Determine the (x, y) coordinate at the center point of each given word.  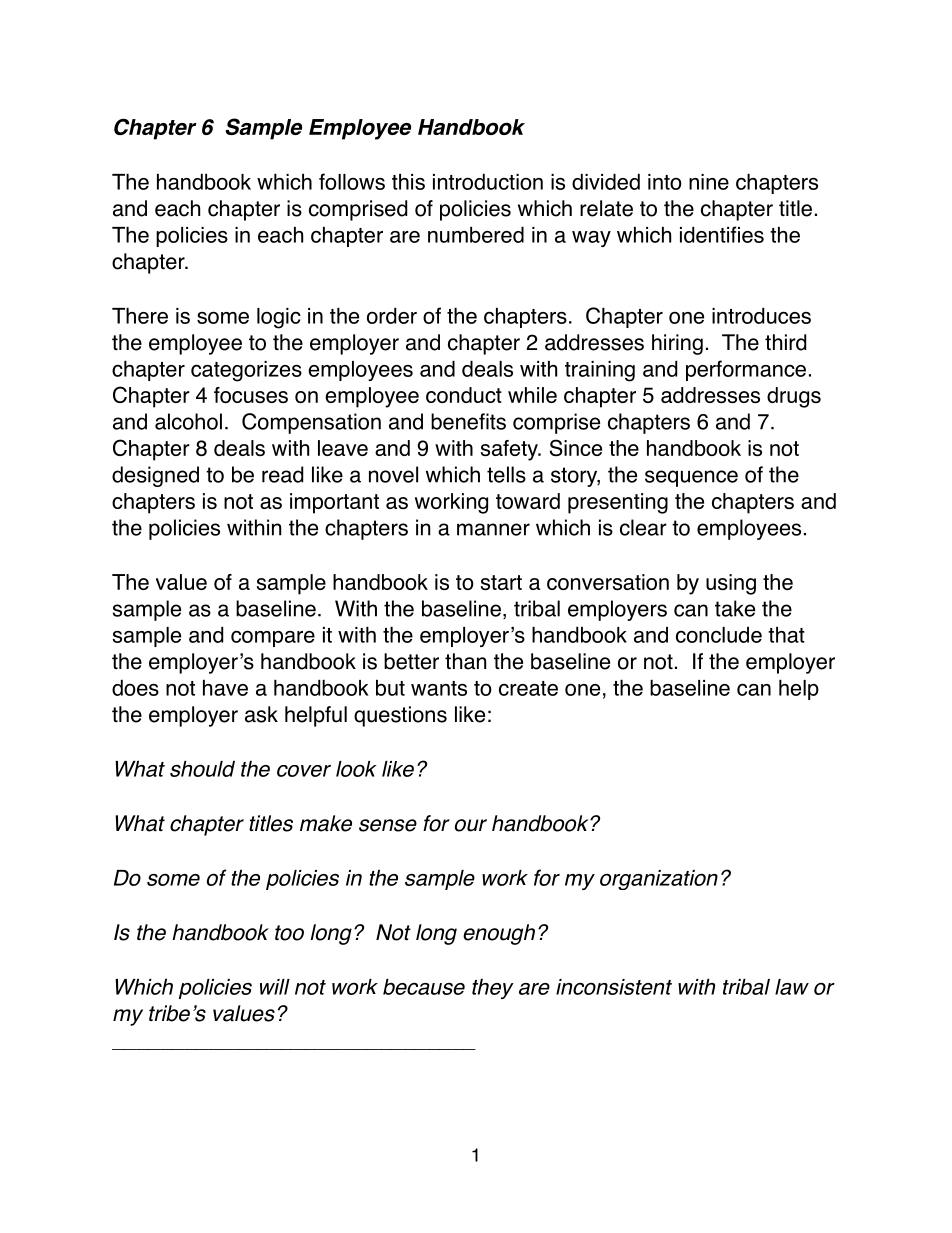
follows (352, 181)
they (493, 989)
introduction (488, 182)
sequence (691, 478)
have (225, 688)
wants (439, 688)
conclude (719, 635)
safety (510, 450)
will (275, 987)
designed (155, 476)
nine (709, 182)
